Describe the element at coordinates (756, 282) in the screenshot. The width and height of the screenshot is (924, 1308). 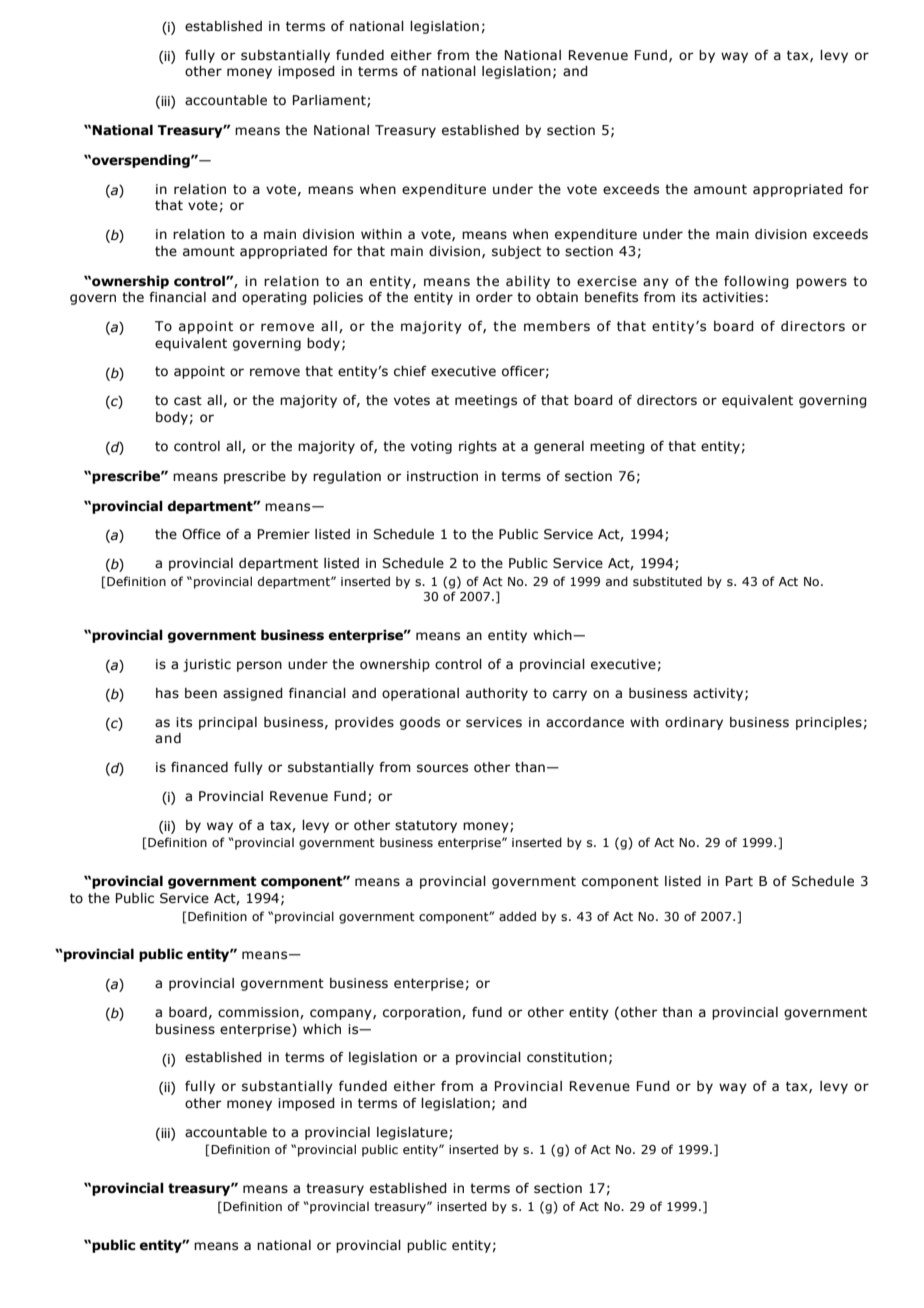
I see `following` at that location.
